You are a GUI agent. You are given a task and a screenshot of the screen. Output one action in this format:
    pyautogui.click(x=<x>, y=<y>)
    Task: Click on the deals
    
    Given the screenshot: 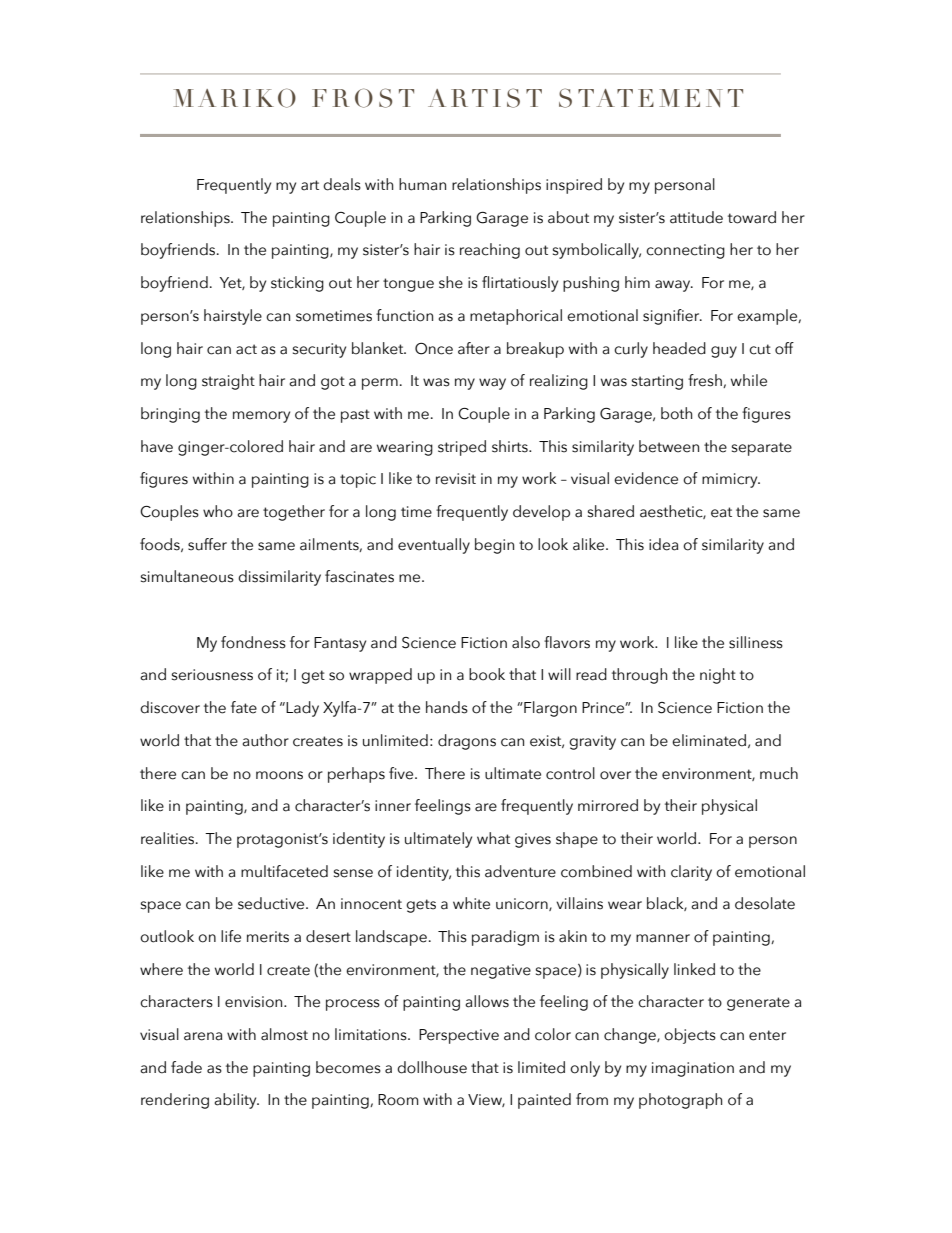 What is the action you would take?
    pyautogui.click(x=342, y=184)
